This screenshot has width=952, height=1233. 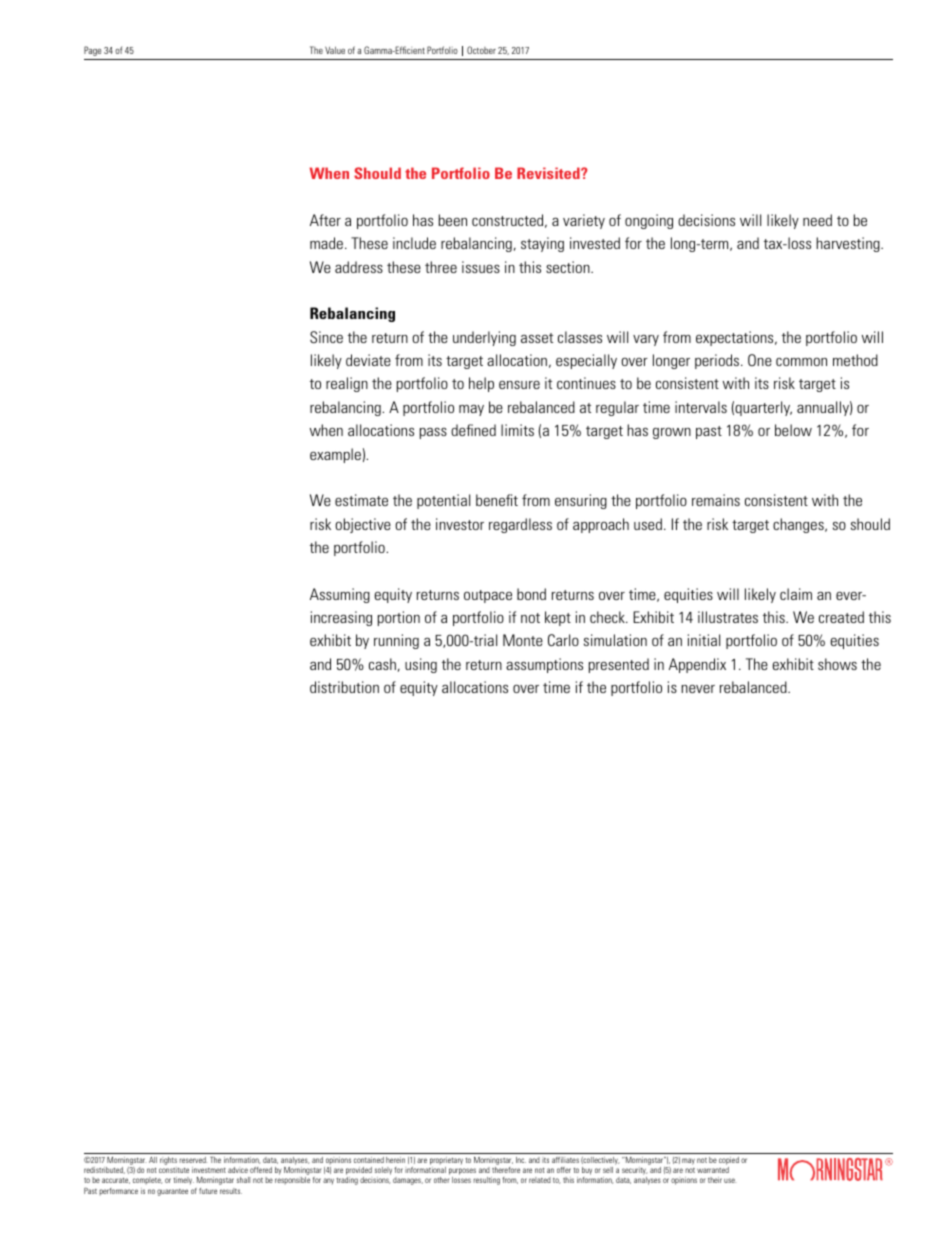 What do you see at coordinates (484, 338) in the screenshot?
I see `underlying` at bounding box center [484, 338].
